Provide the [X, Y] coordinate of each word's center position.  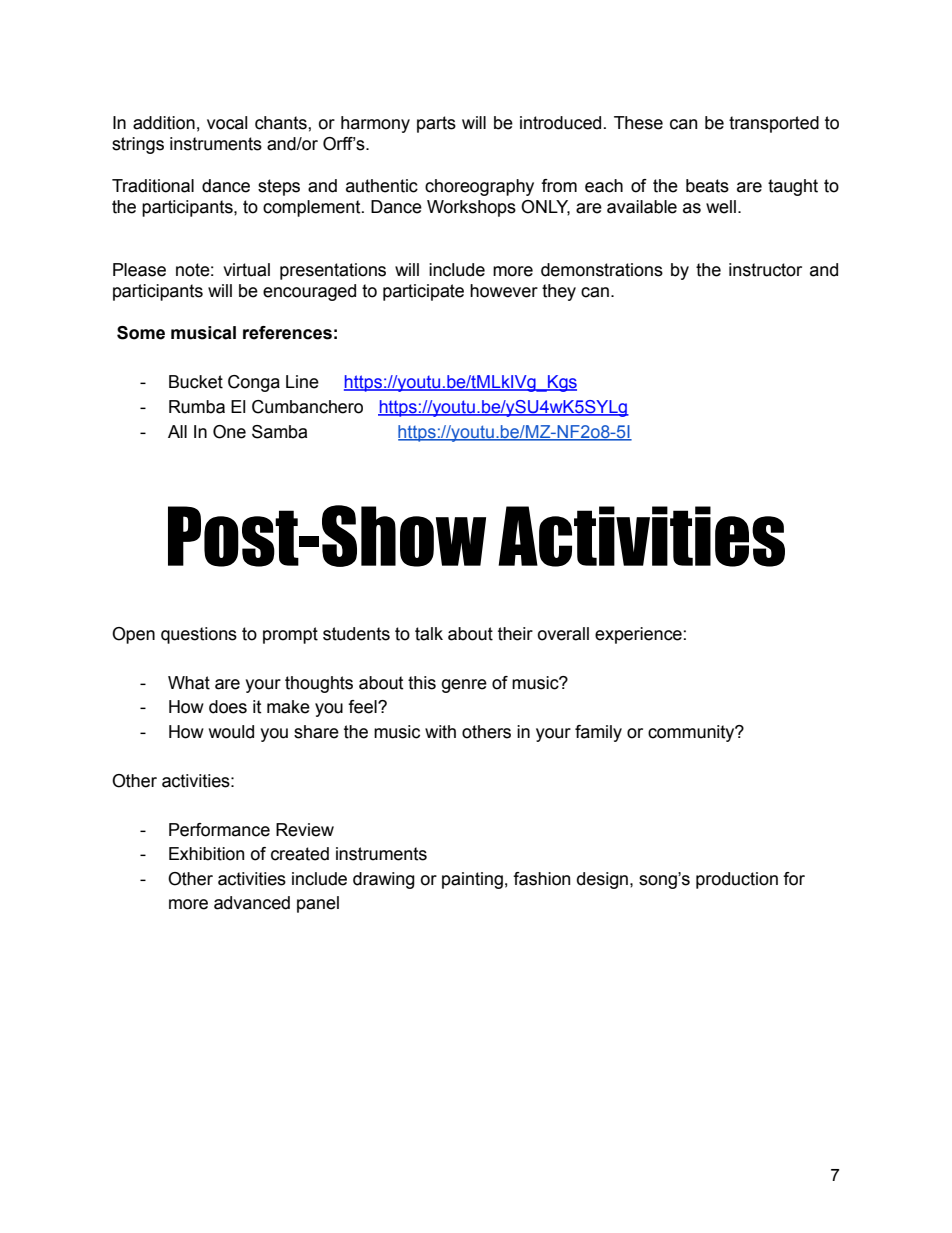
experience [638, 635]
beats [707, 186]
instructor [765, 270]
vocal [227, 123]
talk [429, 634]
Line [302, 382]
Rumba [197, 407]
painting [472, 880]
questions [199, 635]
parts [436, 124]
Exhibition [206, 854]
